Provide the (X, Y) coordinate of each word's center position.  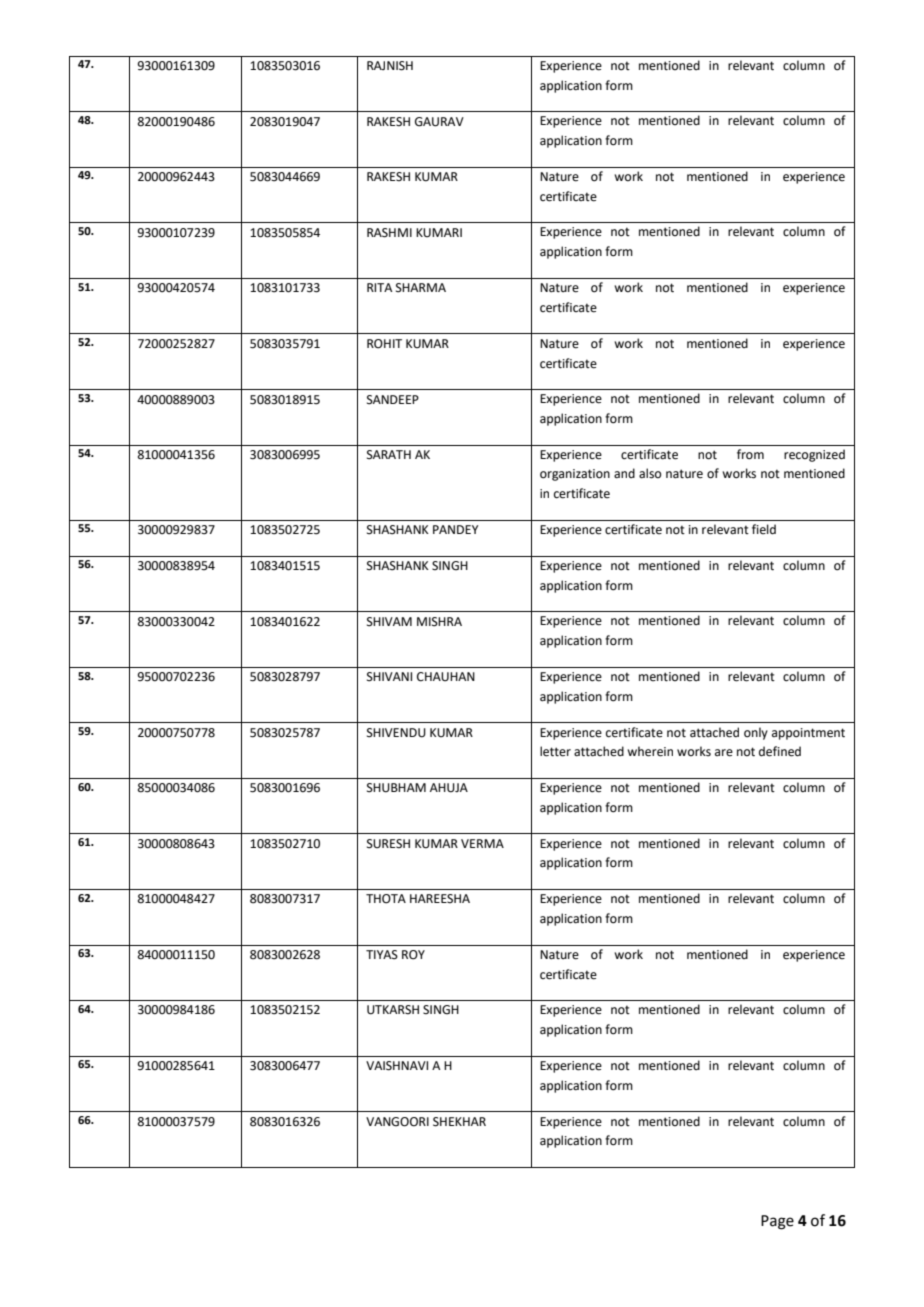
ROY (413, 955)
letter (555, 751)
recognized (814, 455)
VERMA (482, 843)
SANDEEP (393, 400)
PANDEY (455, 529)
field (764, 529)
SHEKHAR (459, 1122)
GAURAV (439, 122)
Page (777, 1222)
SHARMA (421, 288)
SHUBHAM (396, 788)
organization (575, 475)
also (650, 473)
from (750, 454)
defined (780, 751)
